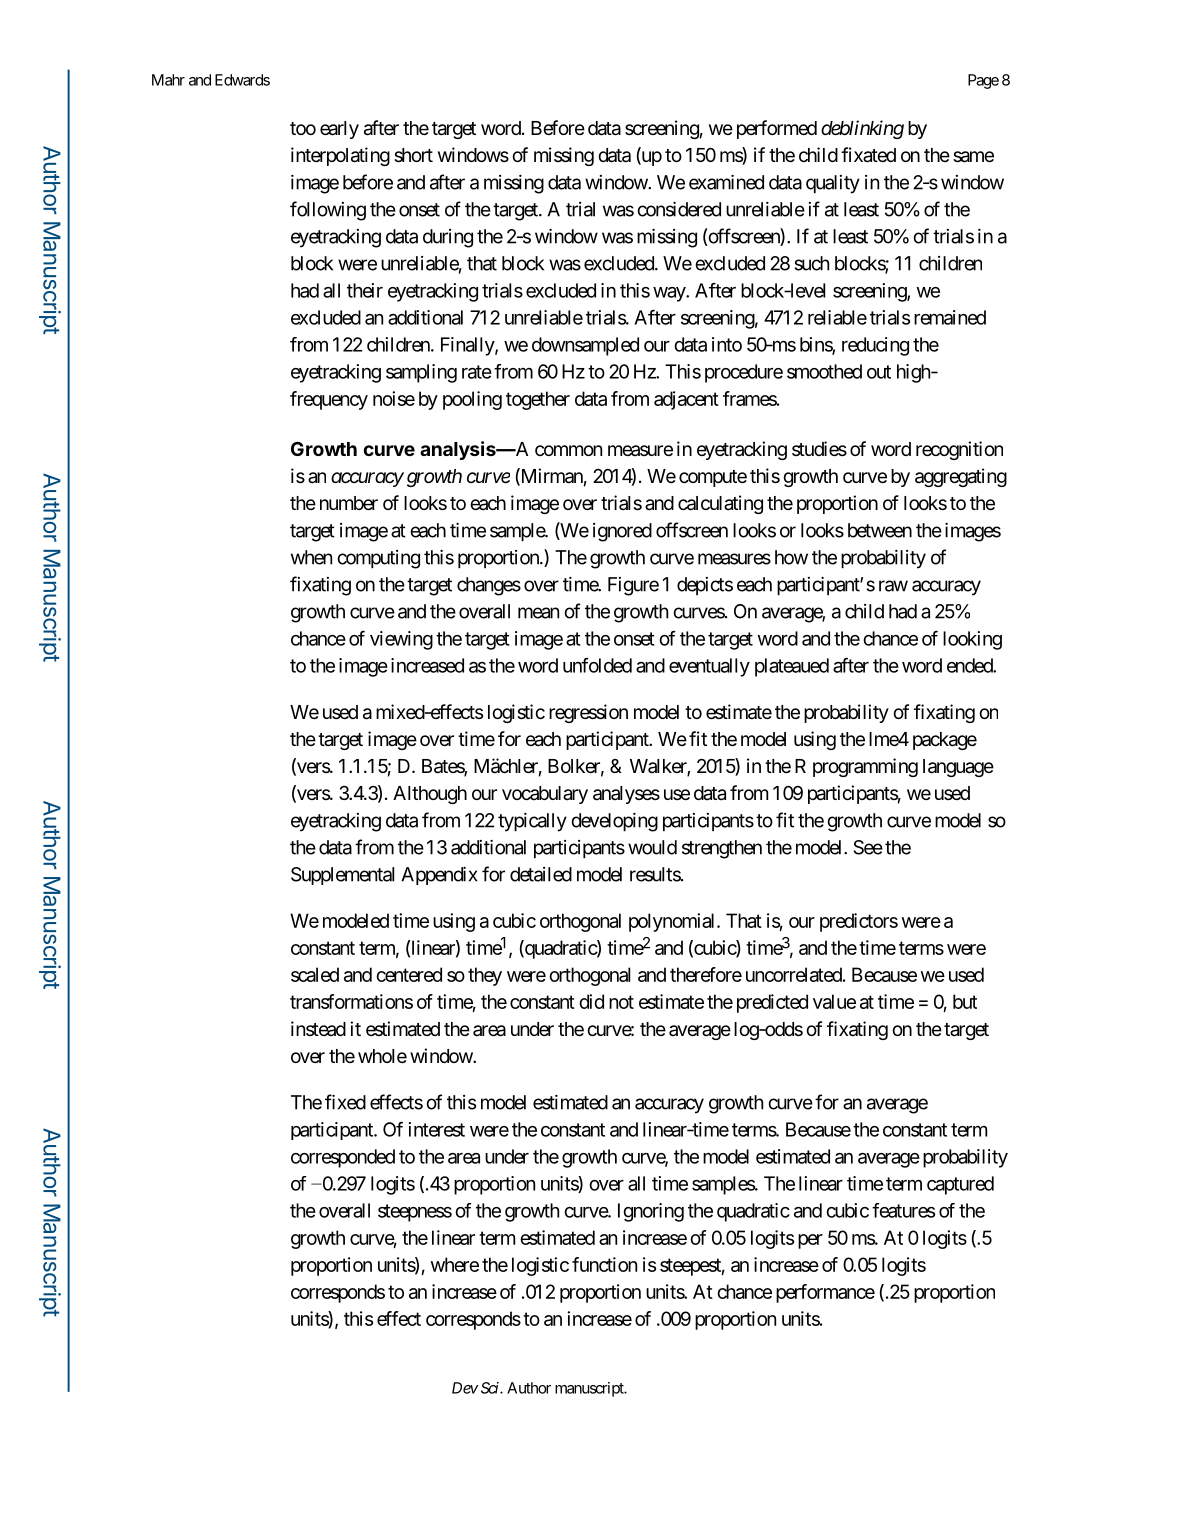 The width and height of the screenshot is (1183, 1531). Describe the element at coordinates (679, 209) in the screenshot. I see `considered` at that location.
